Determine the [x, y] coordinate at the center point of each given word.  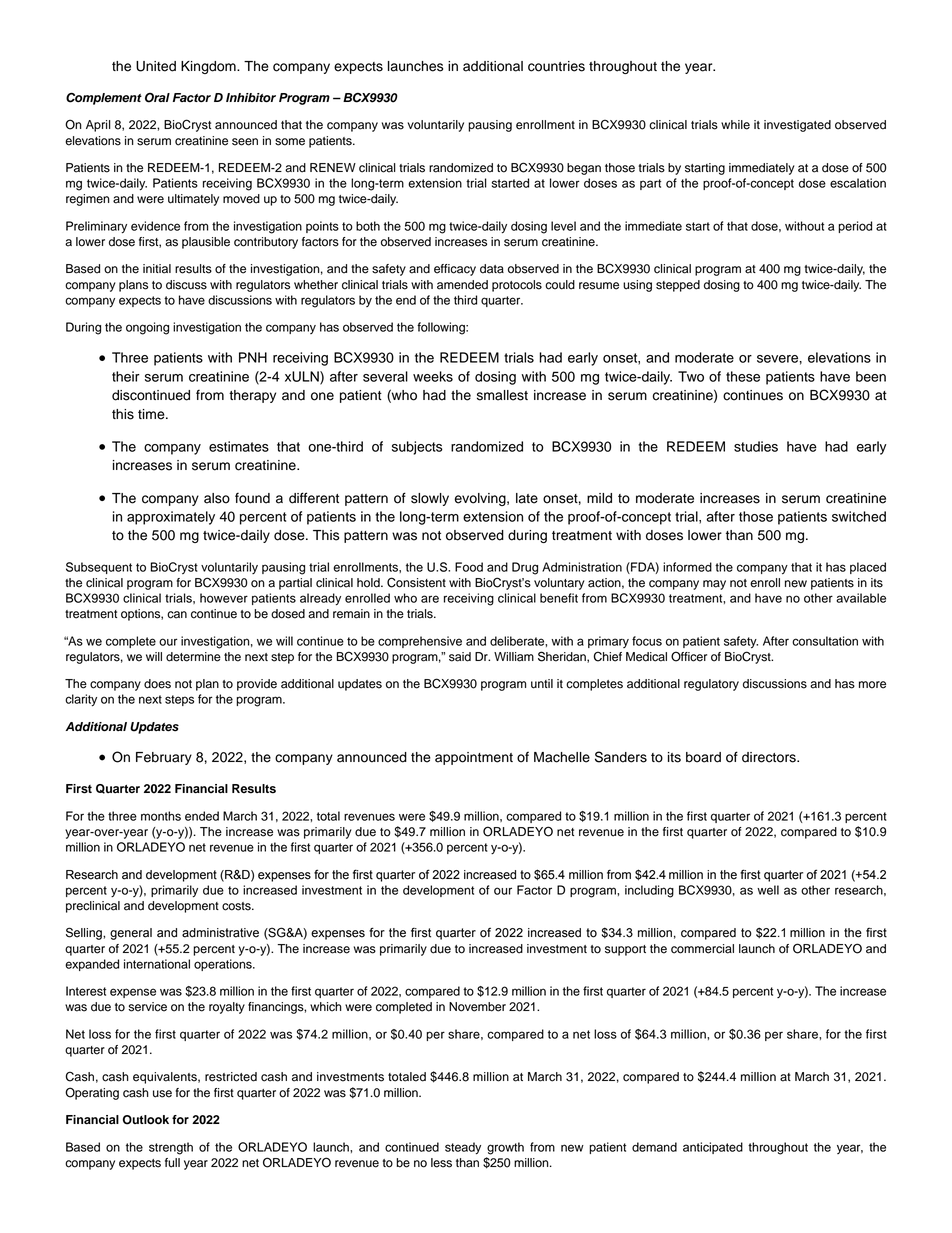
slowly [430, 499]
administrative [220, 933]
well [768, 890]
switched [859, 516]
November [477, 1007]
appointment [474, 758]
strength [171, 1148]
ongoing [147, 328]
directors [770, 757]
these [743, 376]
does [157, 684]
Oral [157, 98]
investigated [797, 126]
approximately [171, 518]
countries [556, 66]
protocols [517, 286]
